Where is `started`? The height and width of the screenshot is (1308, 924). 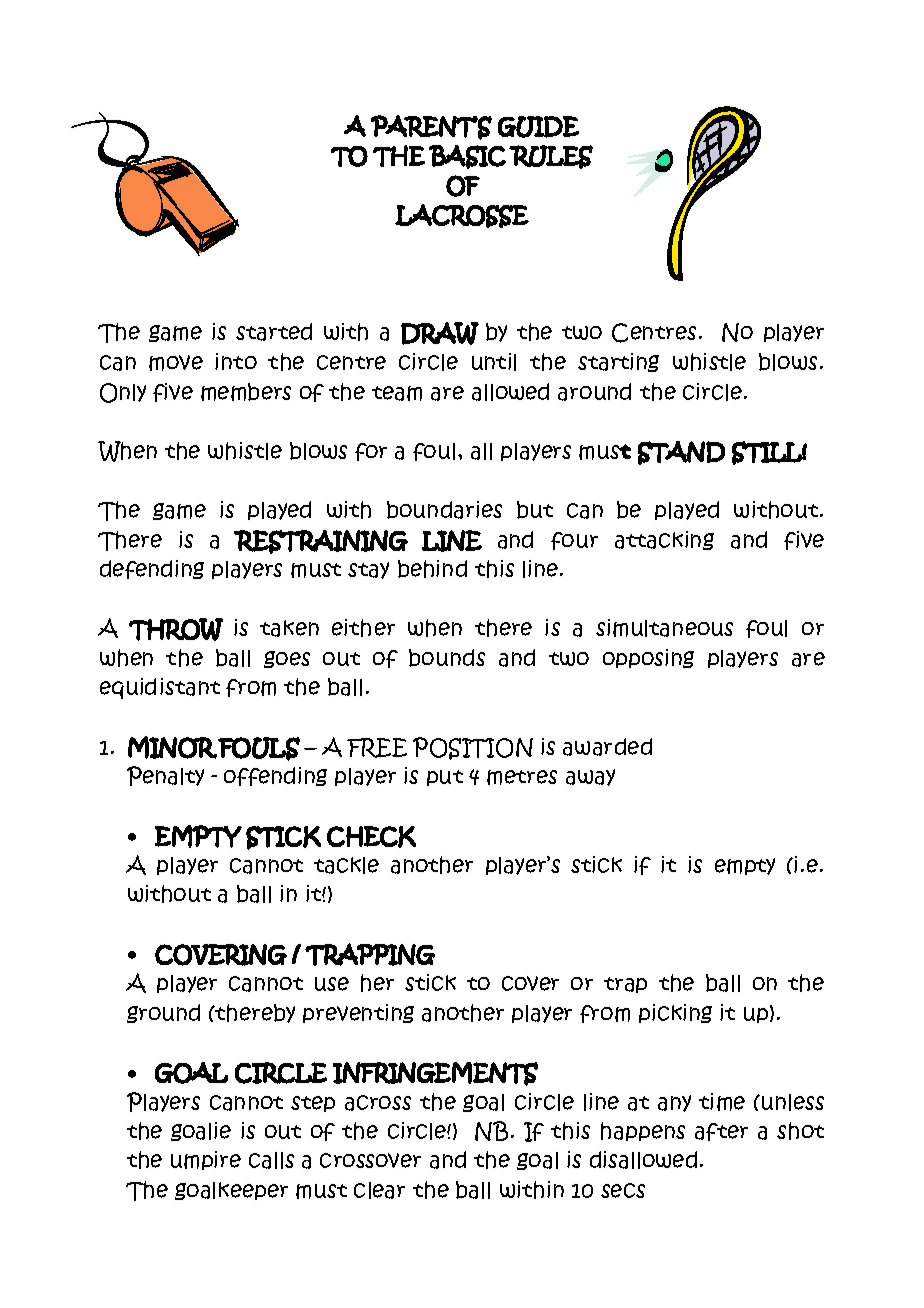 started is located at coordinates (274, 332).
